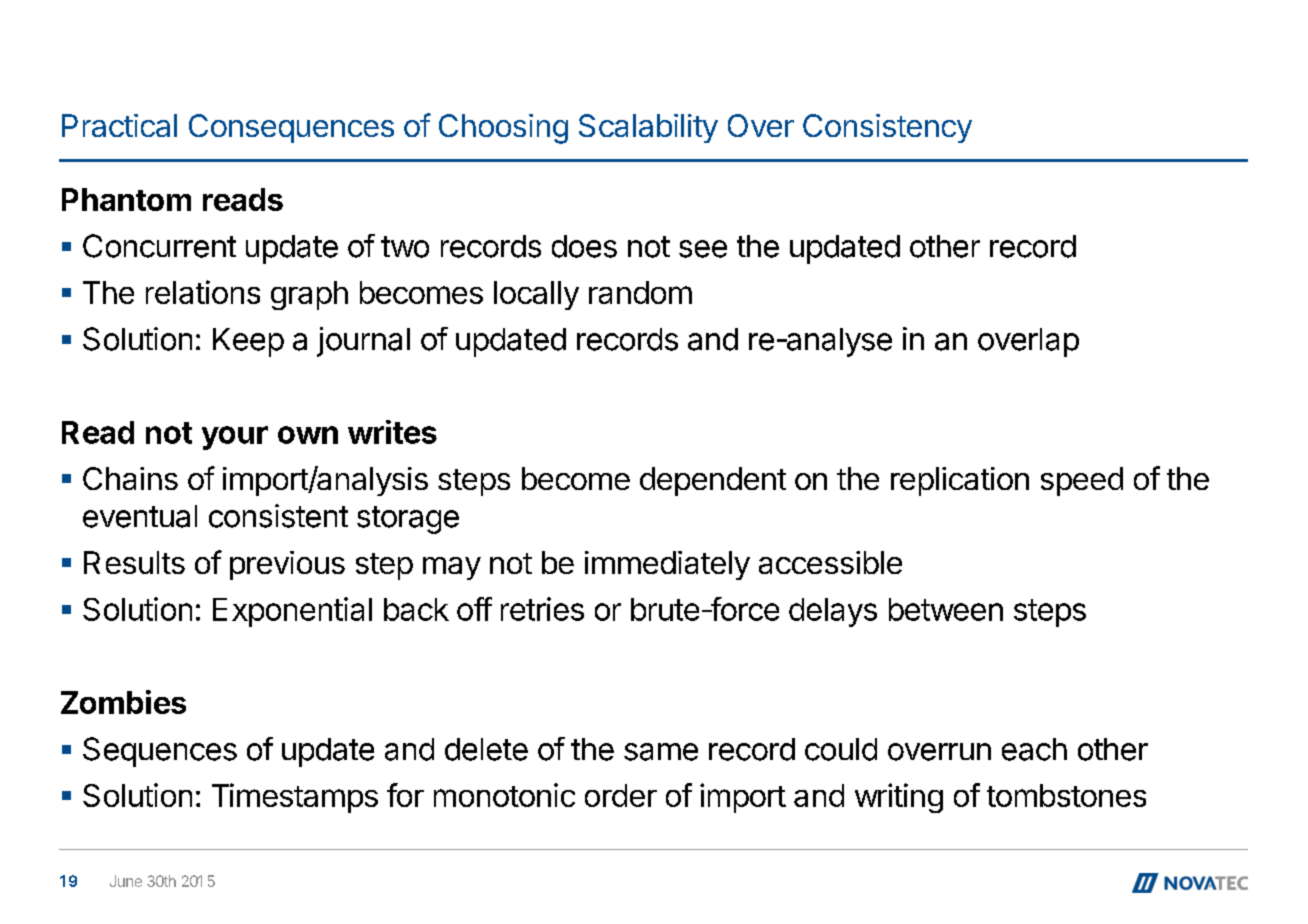  I want to click on locally, so click(536, 295).
